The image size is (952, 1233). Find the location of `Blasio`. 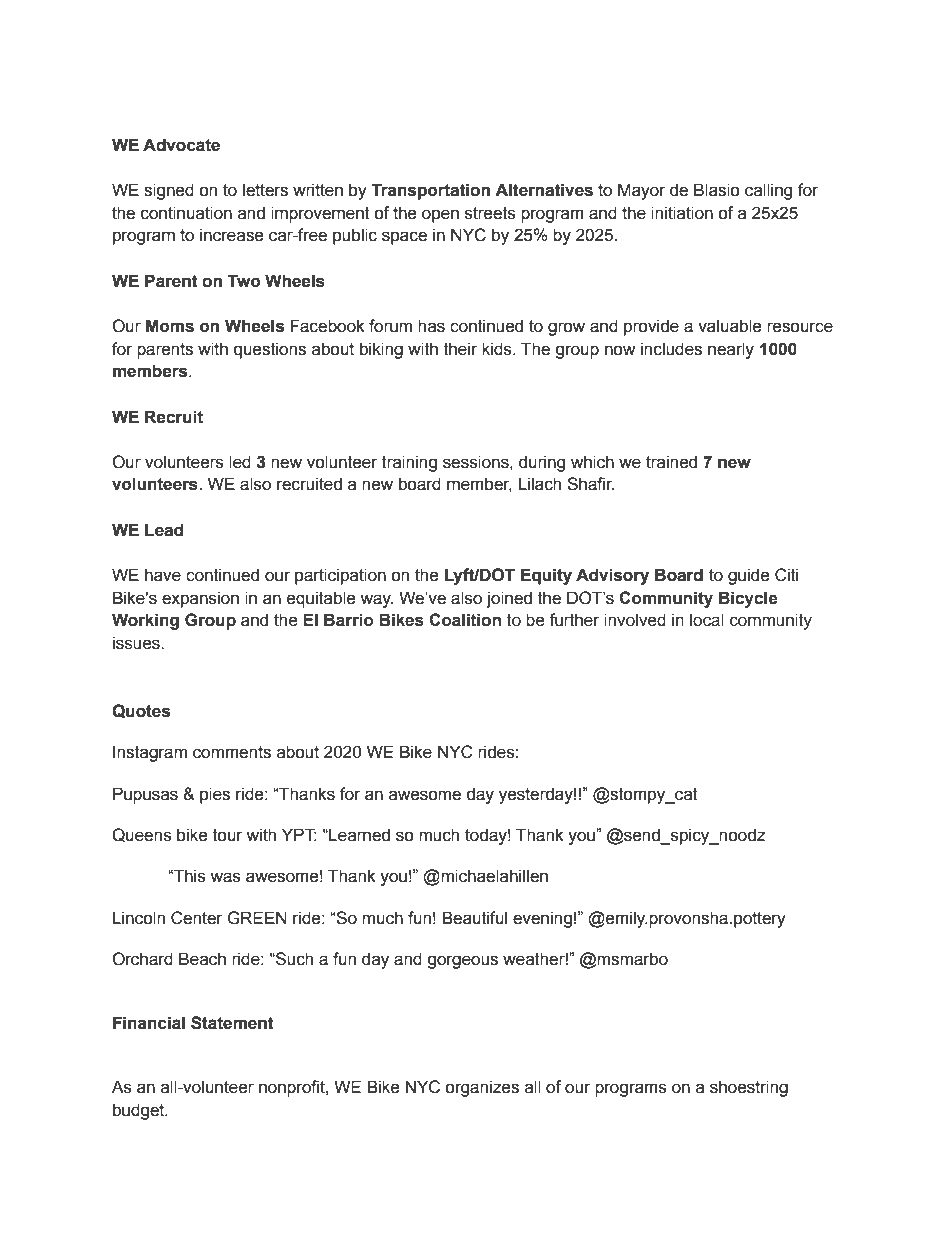

Blasio is located at coordinates (717, 190).
